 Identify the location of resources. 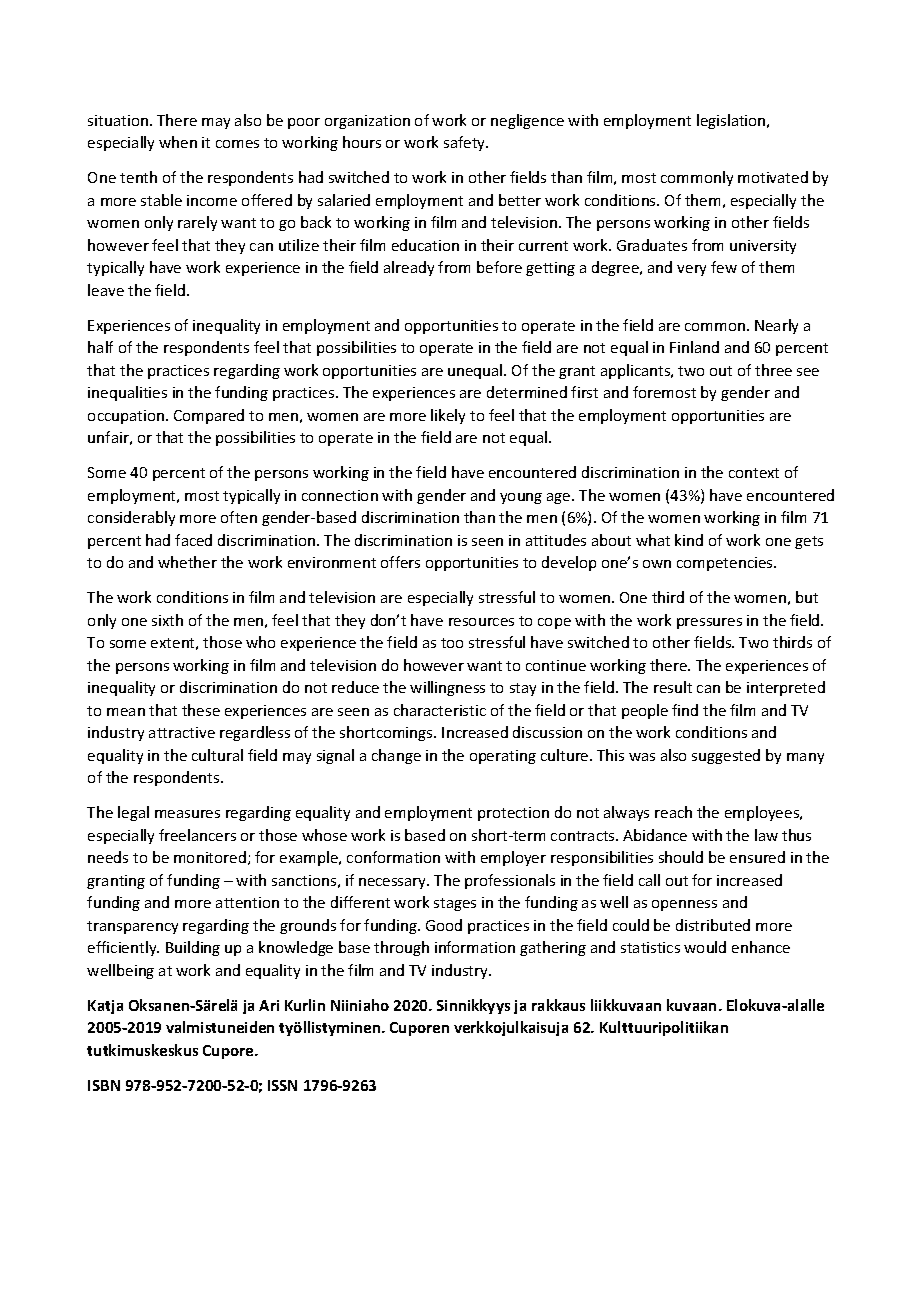
(481, 622).
